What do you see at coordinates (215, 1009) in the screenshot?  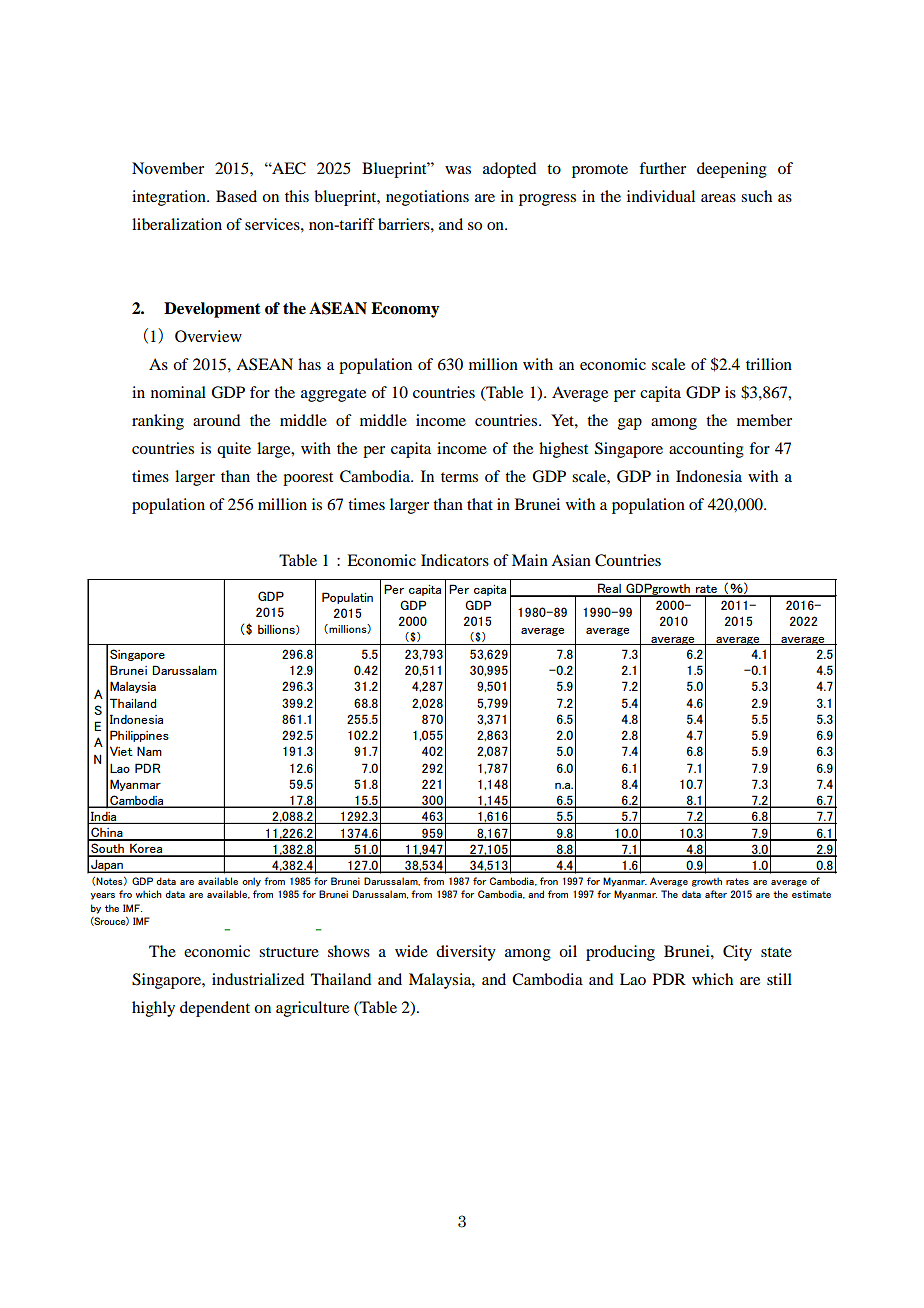 I see `dependent` at bounding box center [215, 1009].
